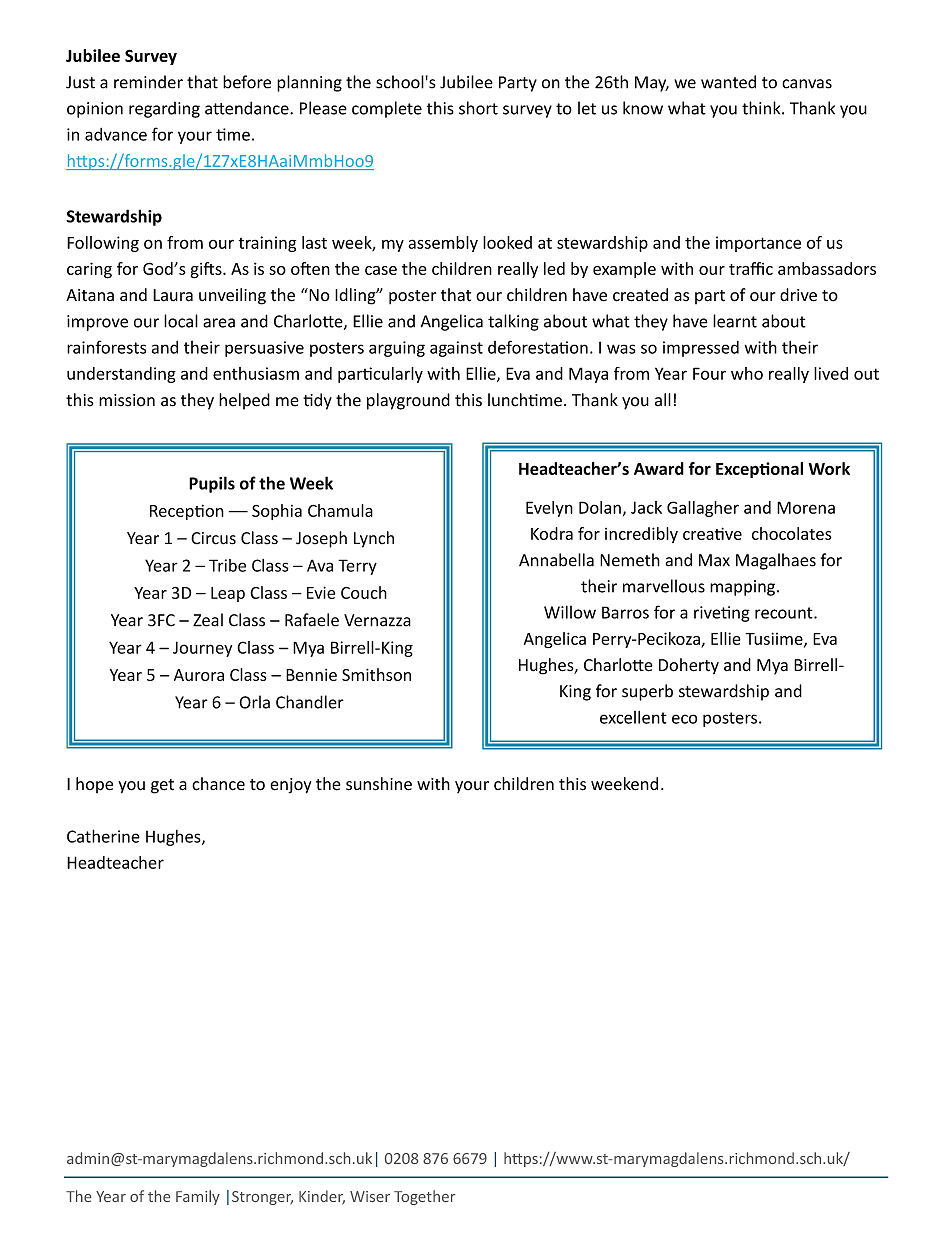 This screenshot has width=952, height=1233. What do you see at coordinates (164, 110) in the screenshot?
I see `regarding` at bounding box center [164, 110].
